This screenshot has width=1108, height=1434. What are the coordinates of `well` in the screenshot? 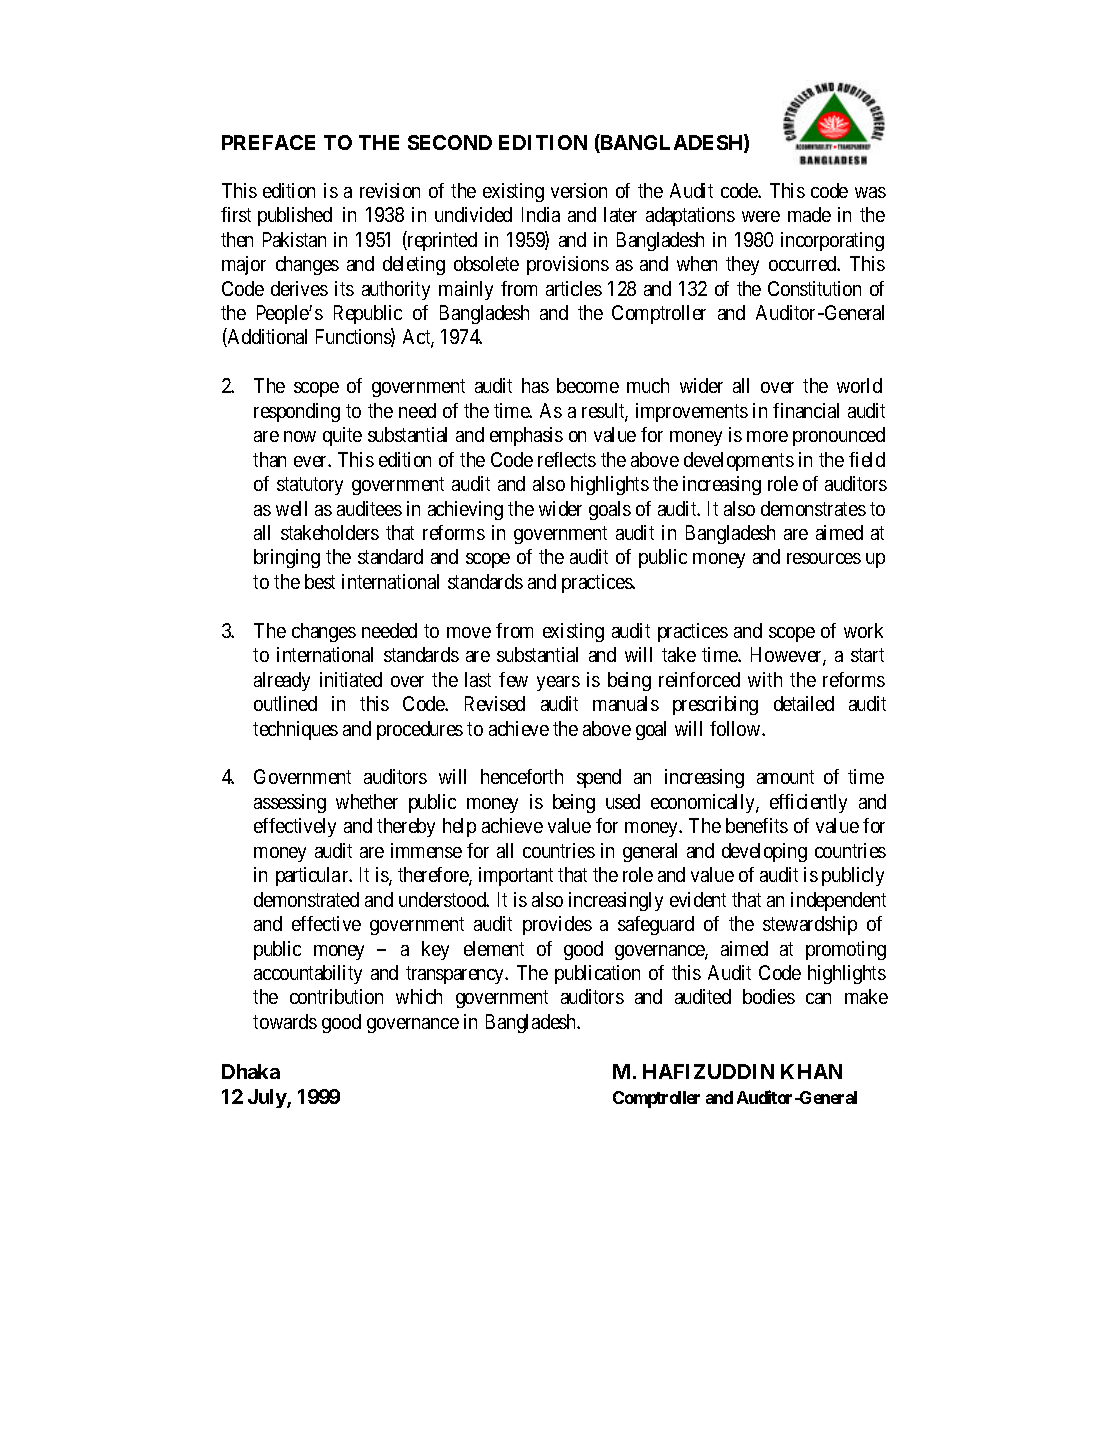 It's located at (291, 508).
